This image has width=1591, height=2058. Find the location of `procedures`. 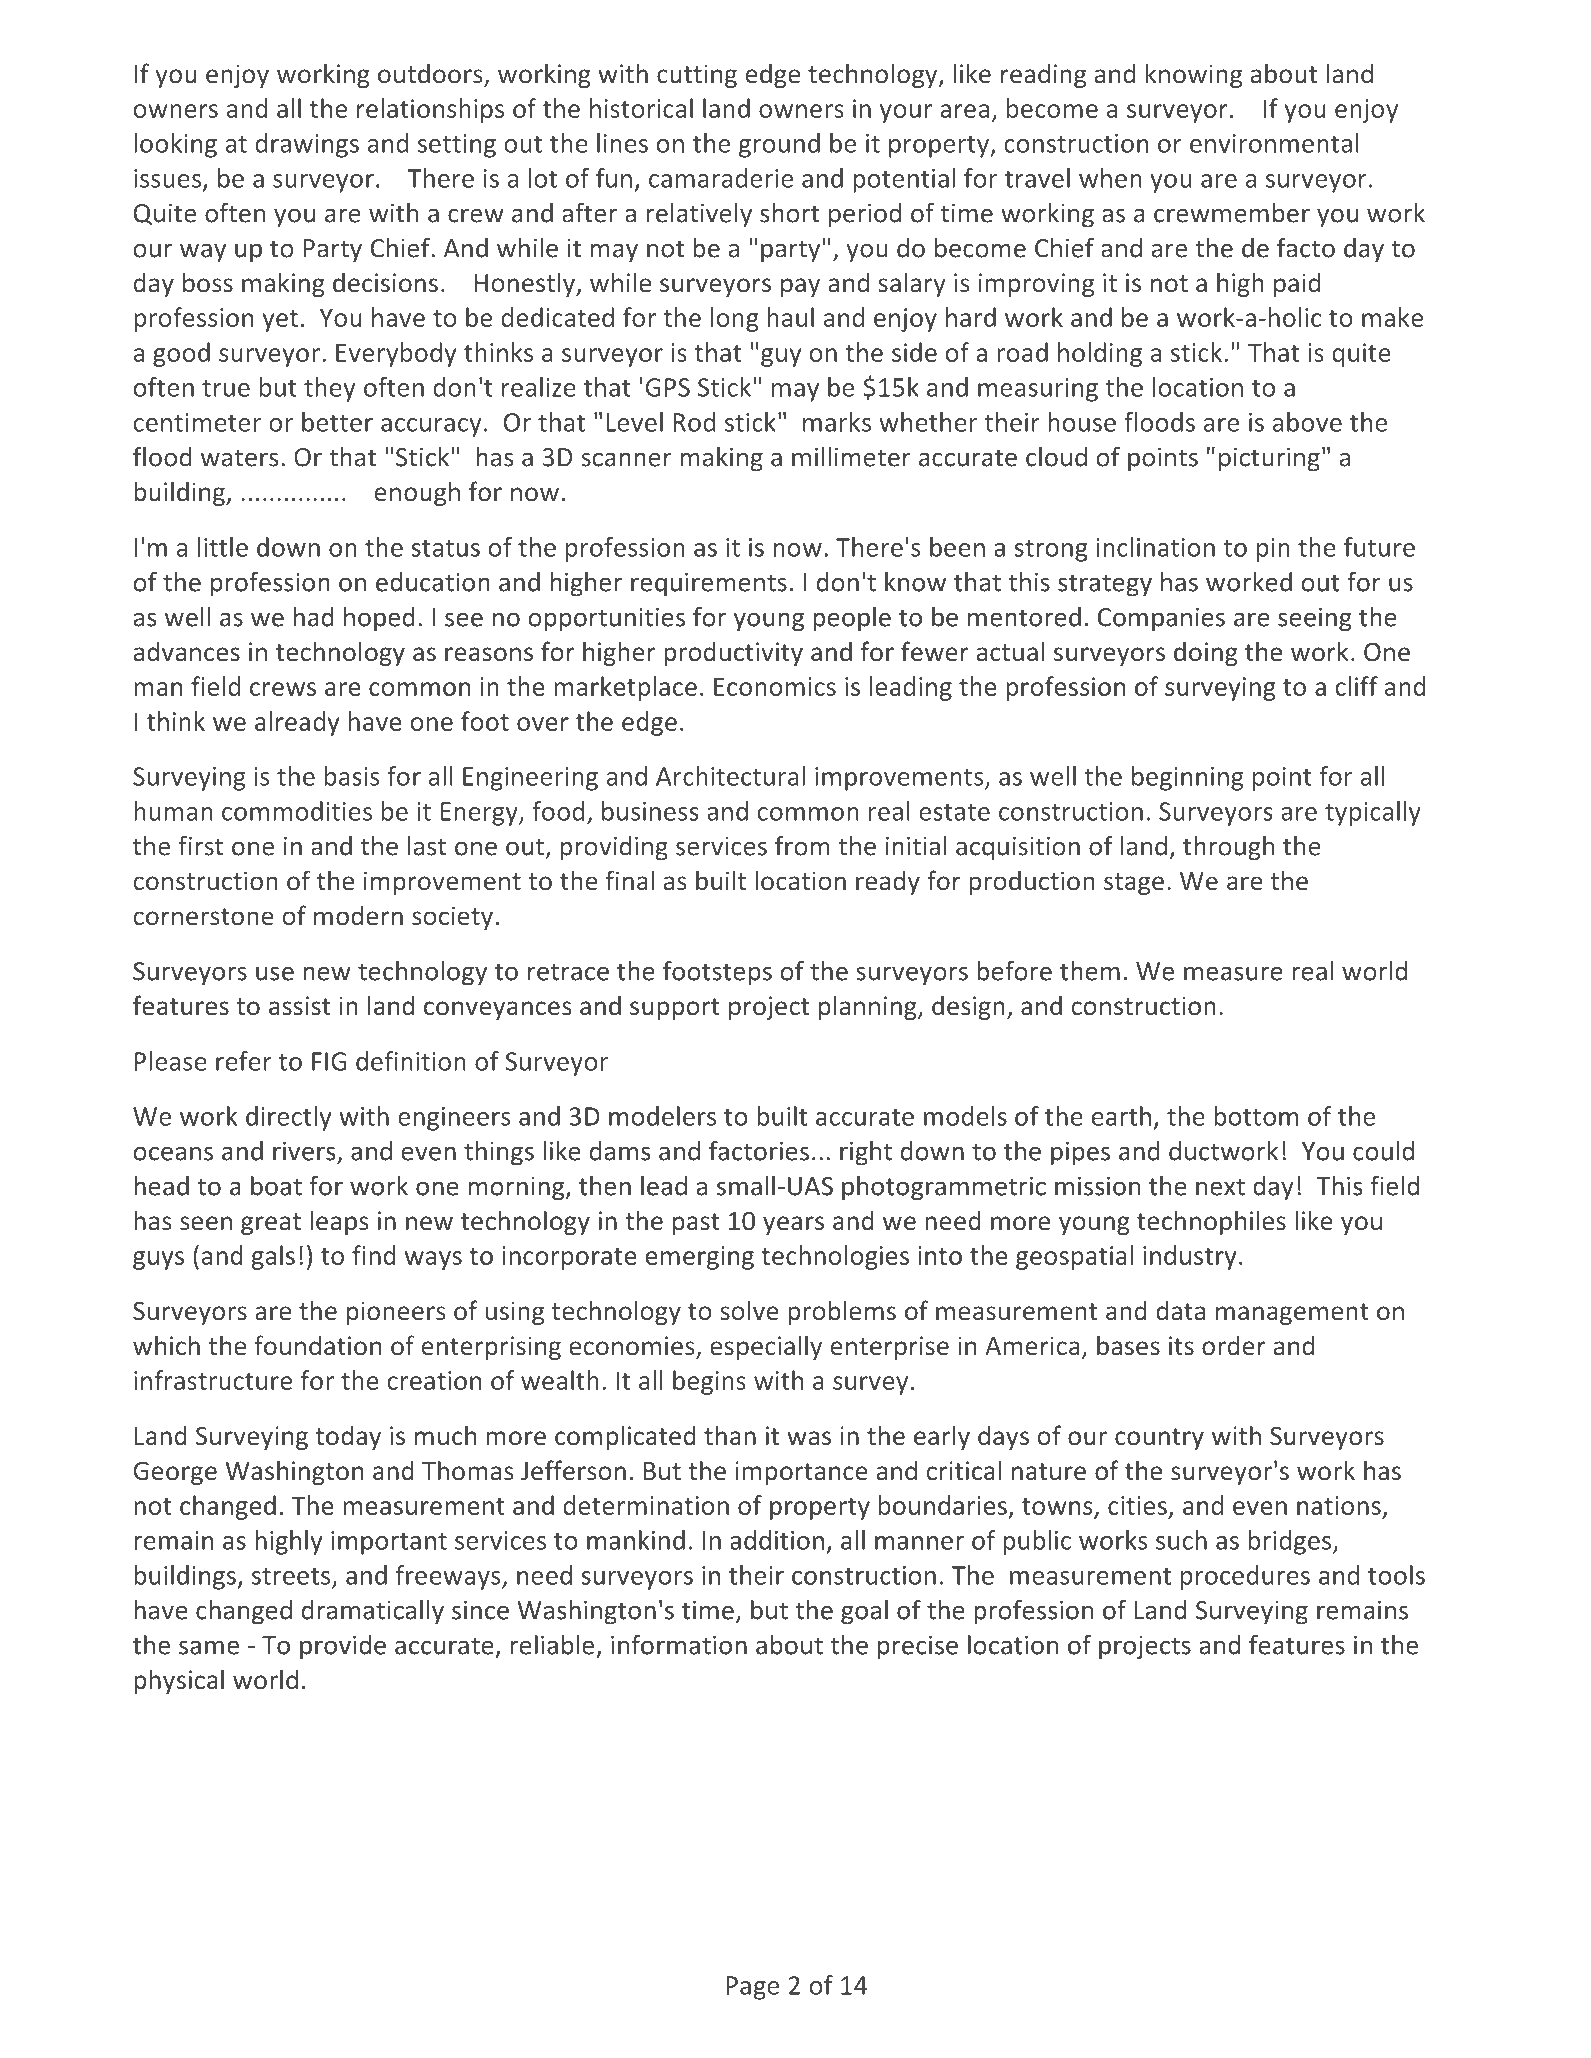

procedures is located at coordinates (1245, 1577).
